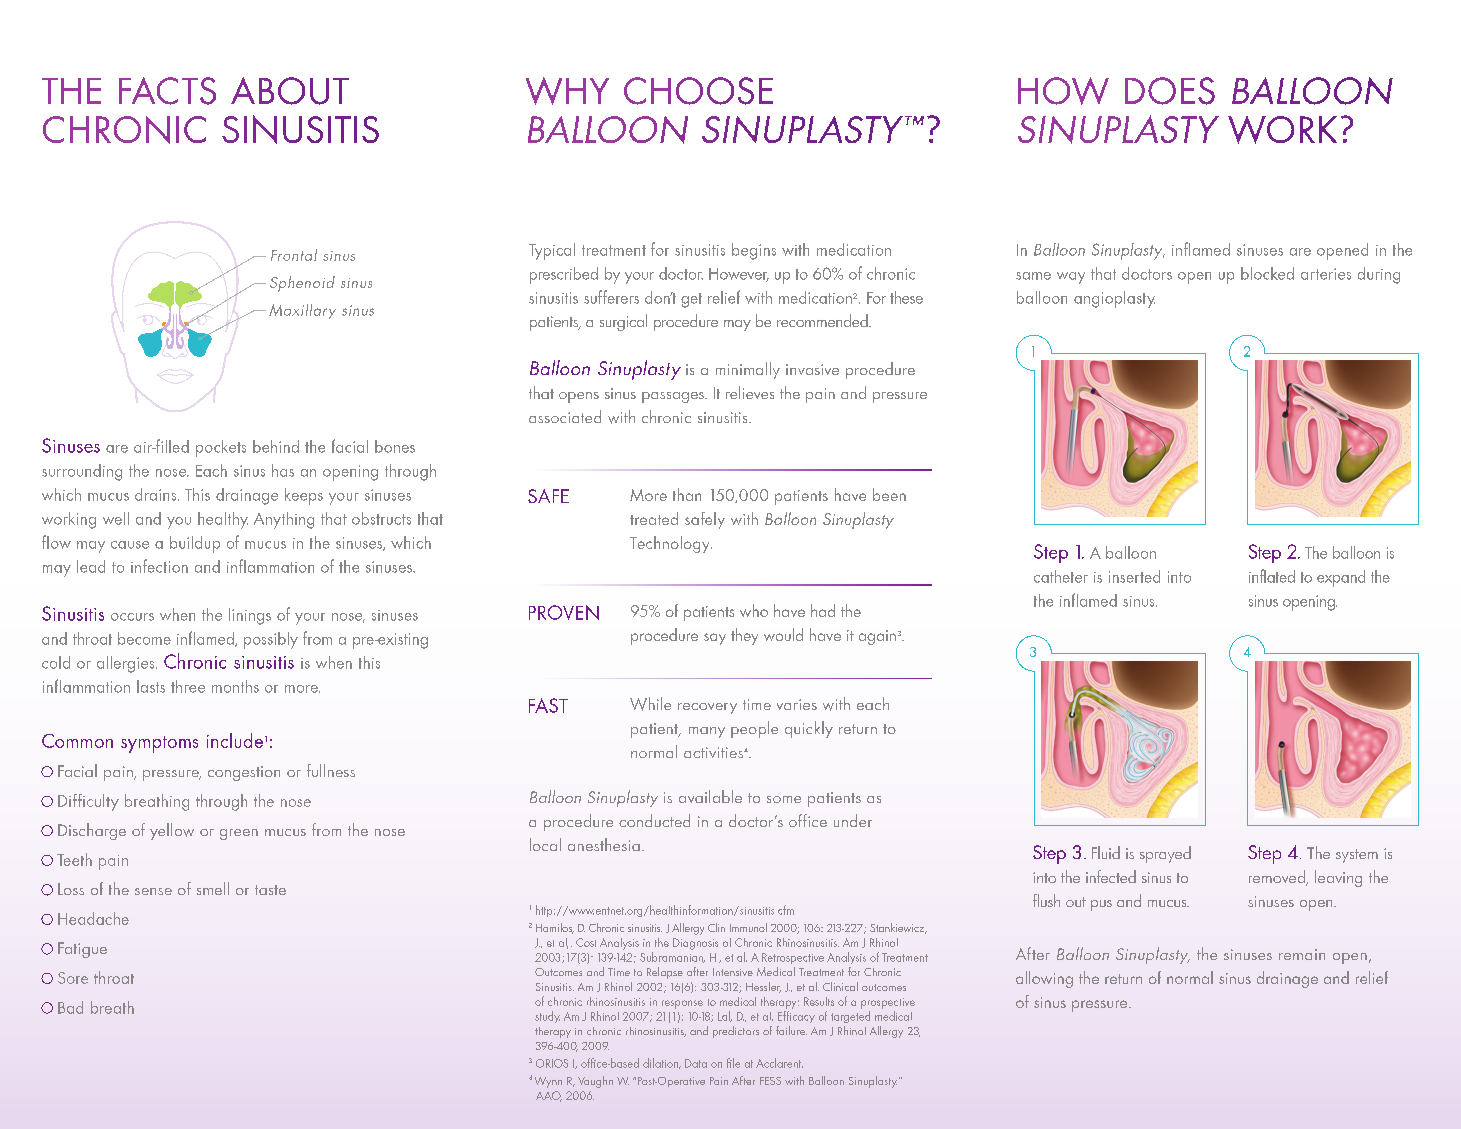 The width and height of the screenshot is (1461, 1129). What do you see at coordinates (302, 284) in the screenshot?
I see `Sphenoid` at bounding box center [302, 284].
